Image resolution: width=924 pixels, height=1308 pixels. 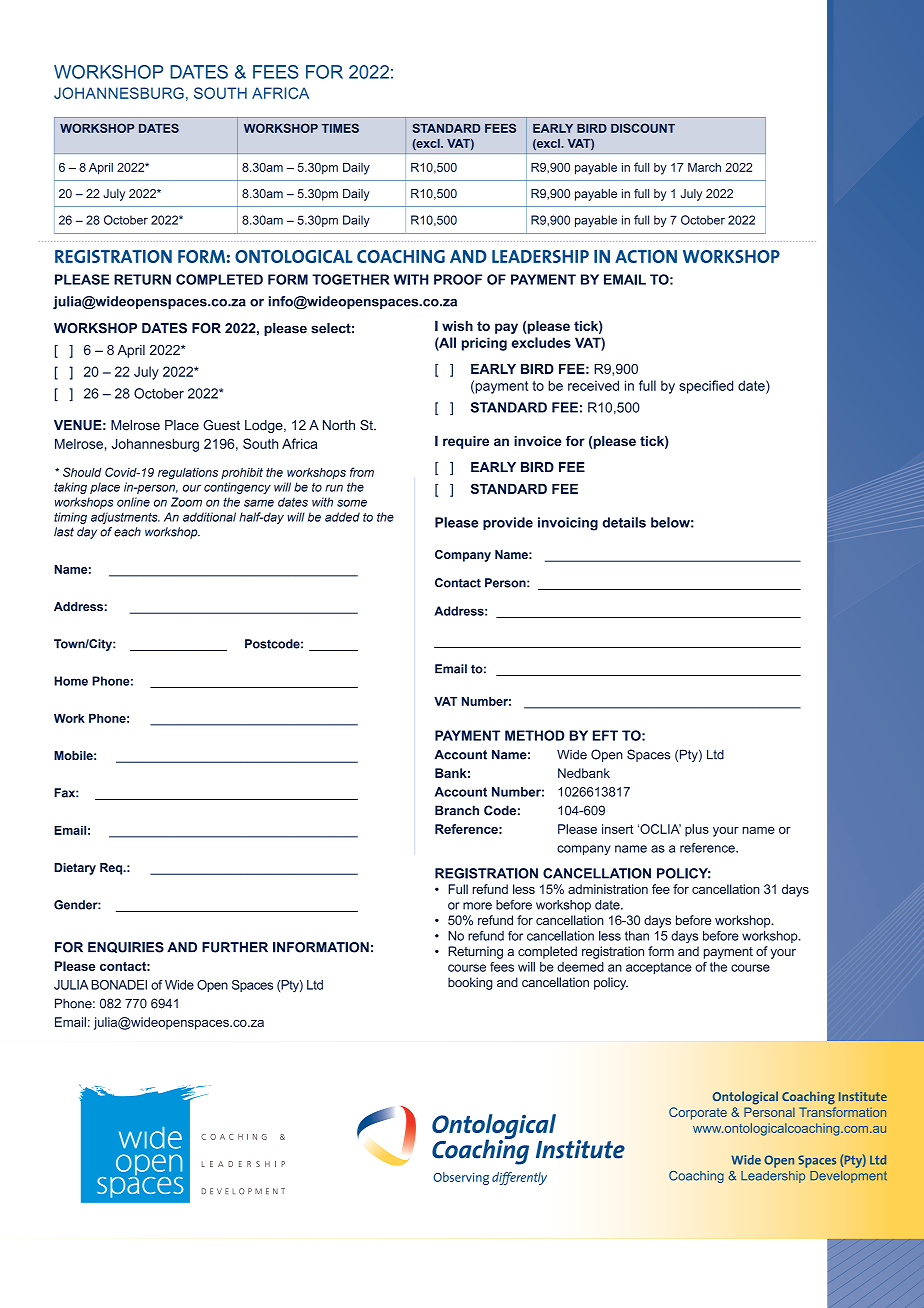 I want to click on EFT, so click(x=605, y=735).
